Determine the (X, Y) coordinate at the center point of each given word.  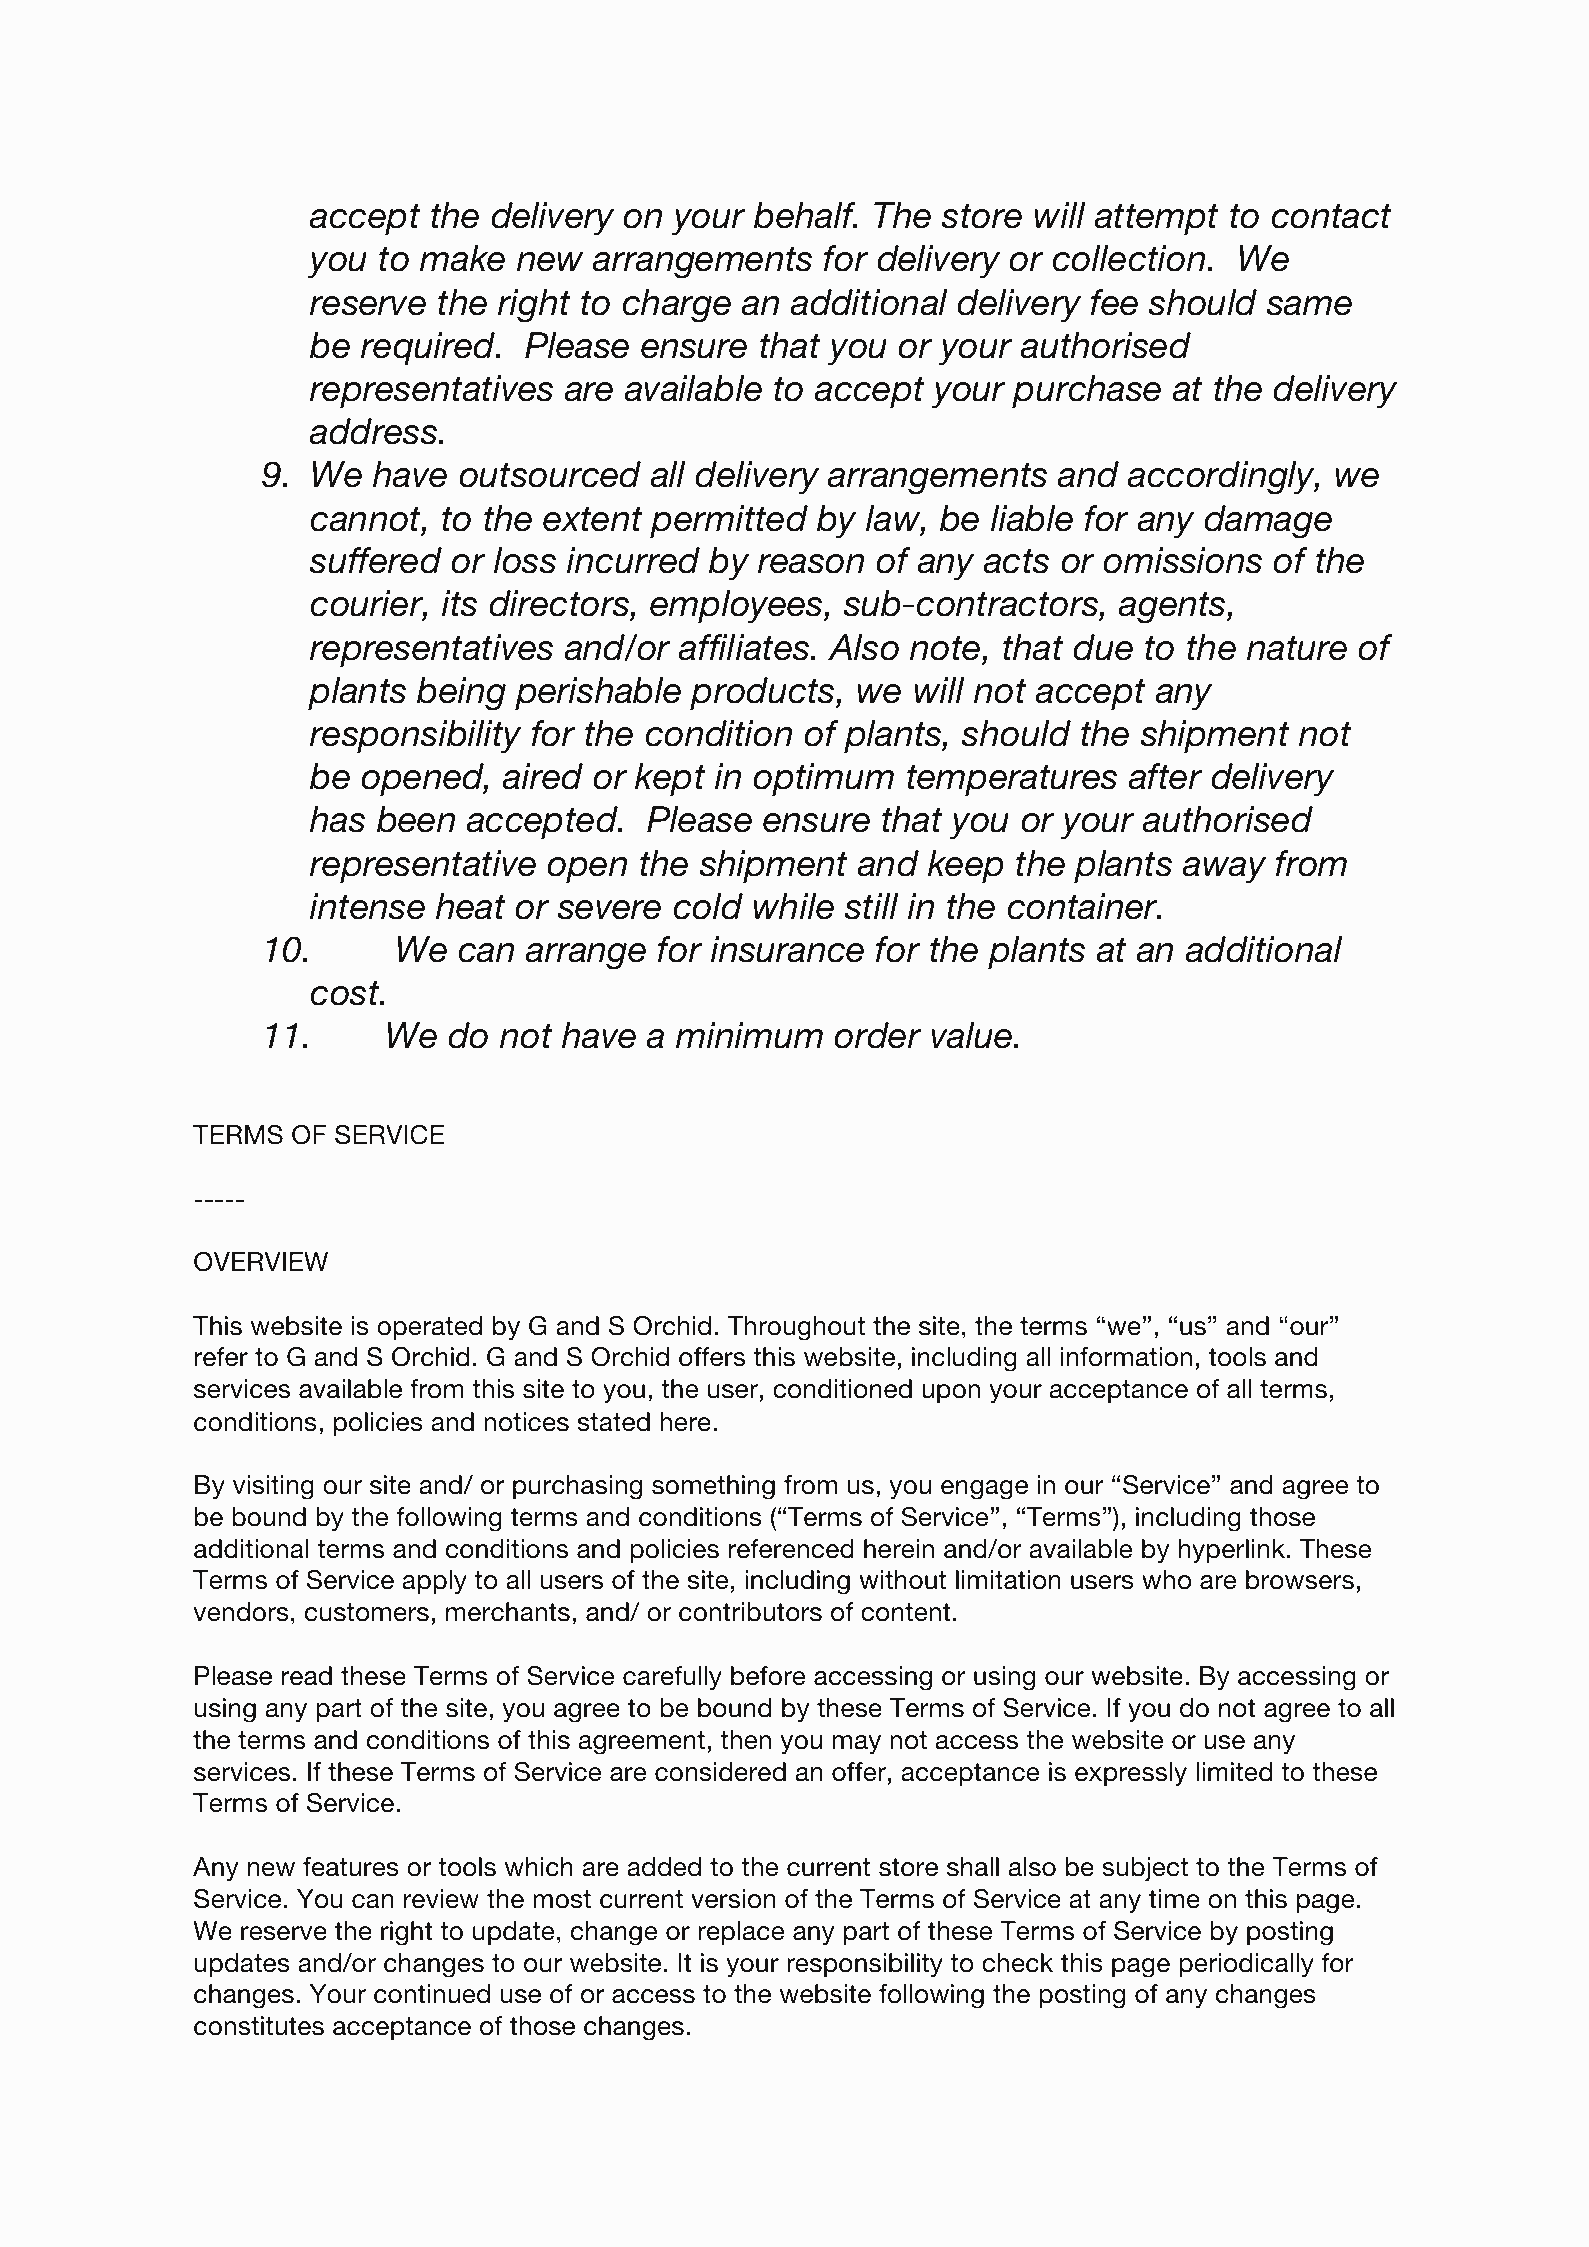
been (416, 819)
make (462, 258)
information (1126, 1357)
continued (432, 1994)
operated (429, 1328)
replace (741, 1933)
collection (1130, 258)
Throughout (796, 1328)
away (1224, 870)
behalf (806, 215)
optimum (823, 779)
